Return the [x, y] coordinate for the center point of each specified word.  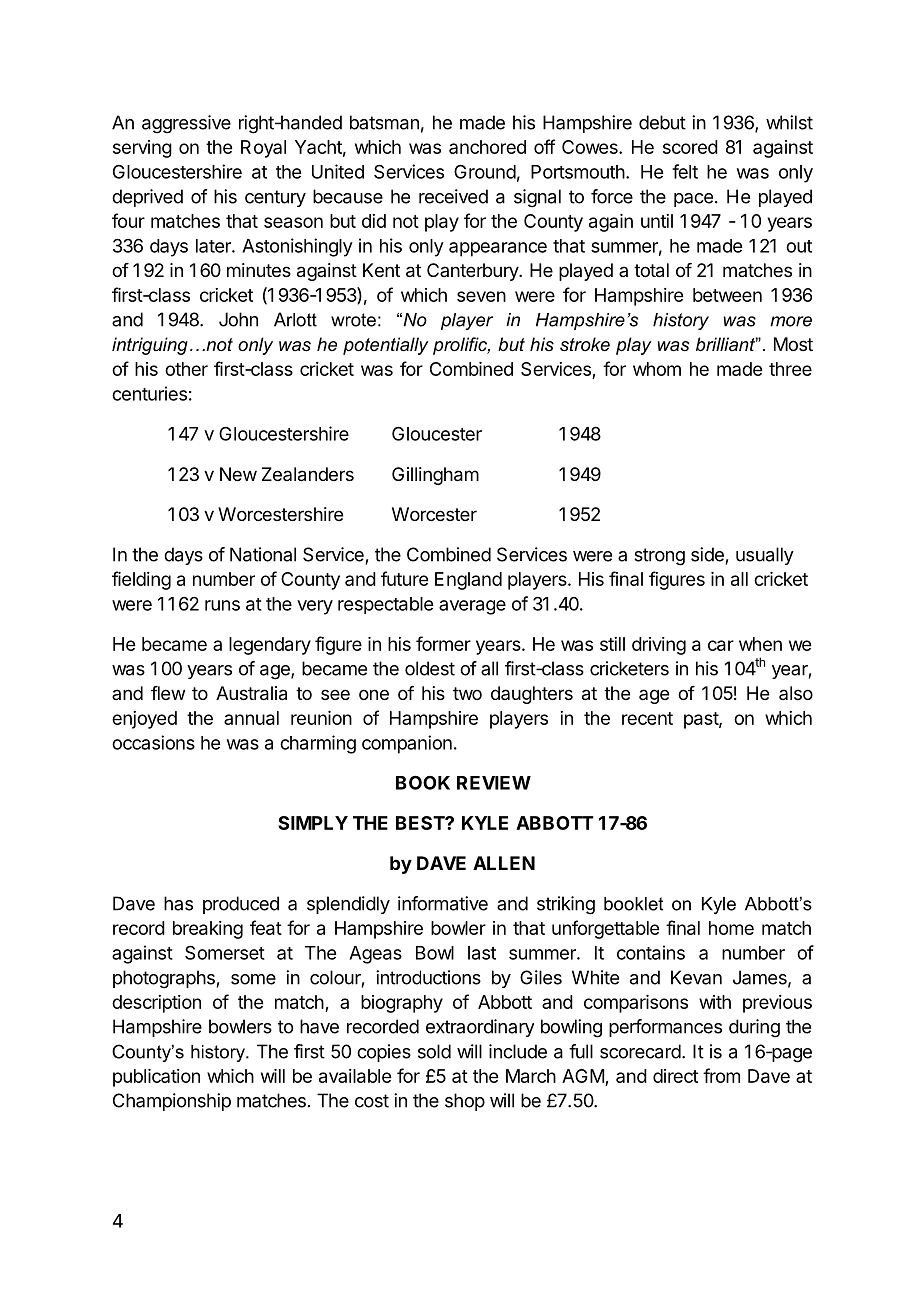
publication [156, 1078]
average [472, 607]
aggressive [186, 124]
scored [690, 147]
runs [222, 605]
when [760, 644]
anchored [487, 147]
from [721, 1075]
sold [434, 1051]
